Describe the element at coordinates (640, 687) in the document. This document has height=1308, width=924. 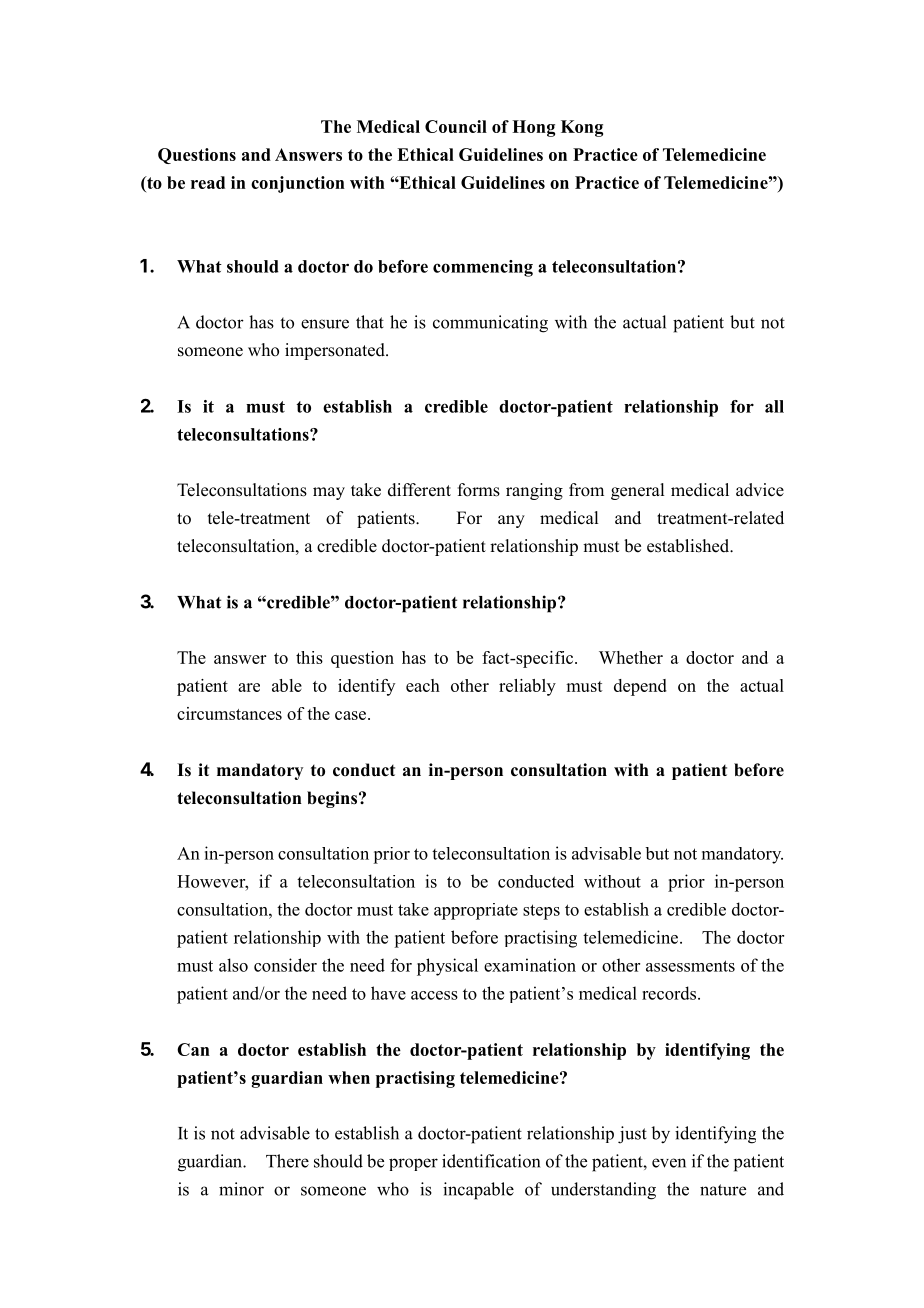
I see `depend` at that location.
